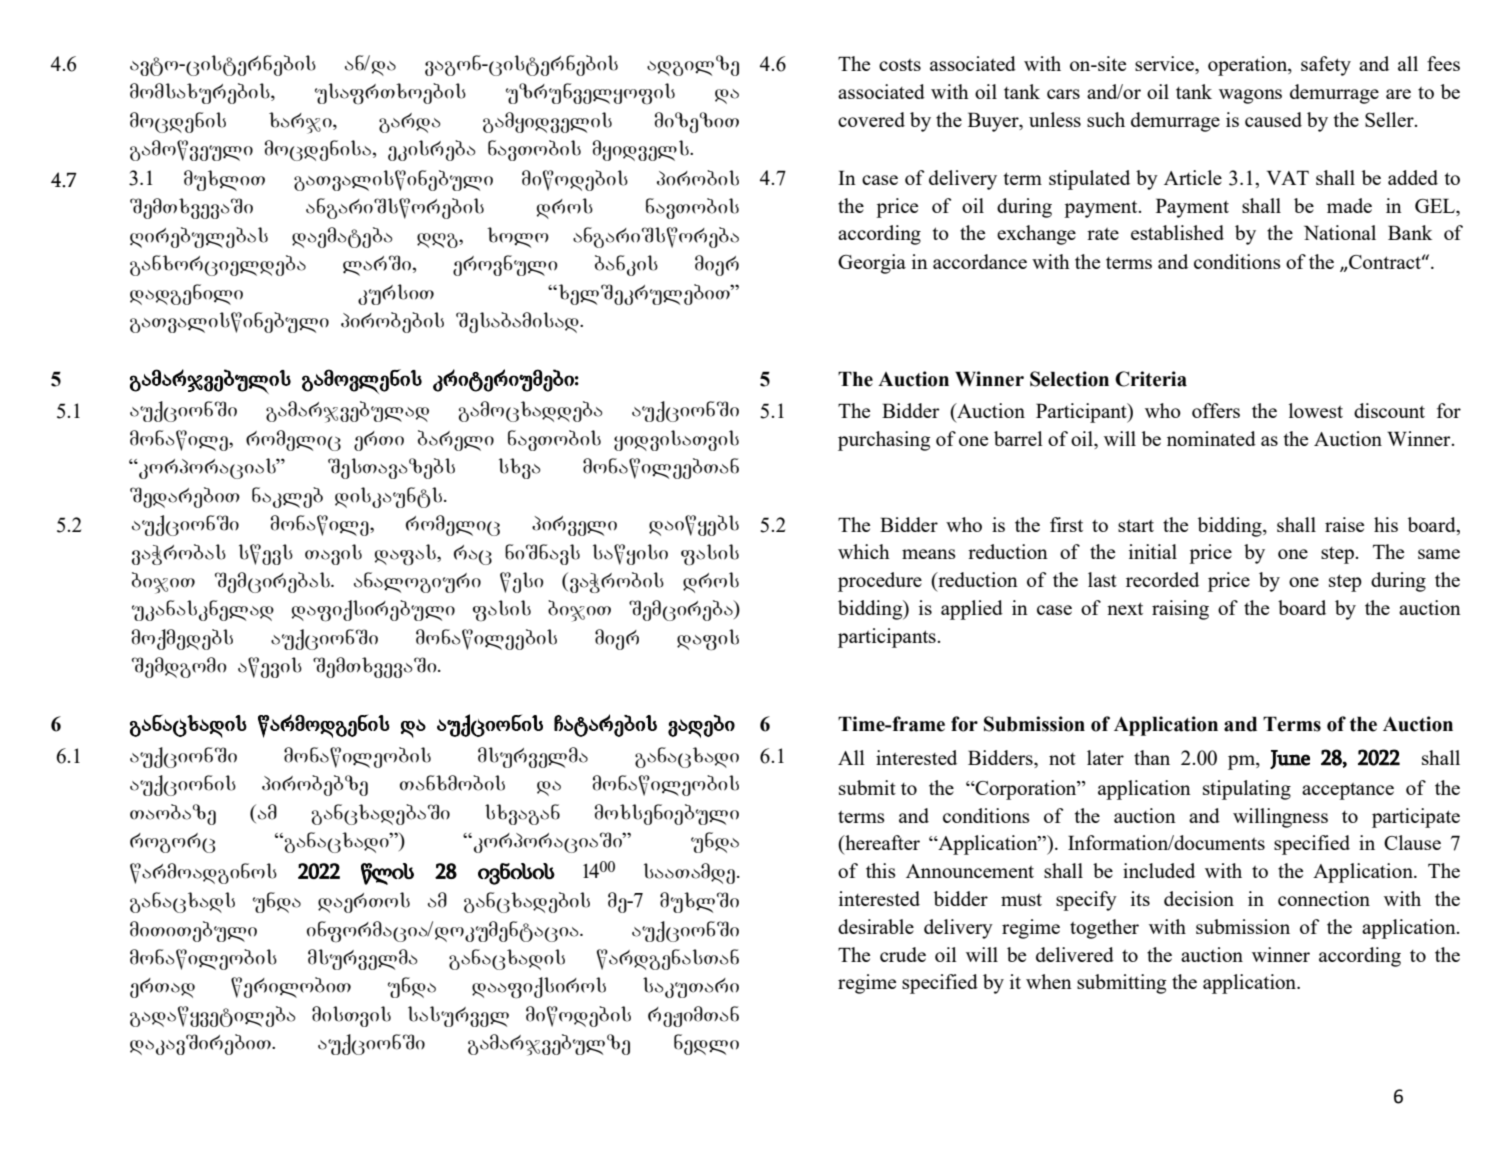 This document has width=1512, height=1169. I want to click on lowest, so click(1316, 410).
